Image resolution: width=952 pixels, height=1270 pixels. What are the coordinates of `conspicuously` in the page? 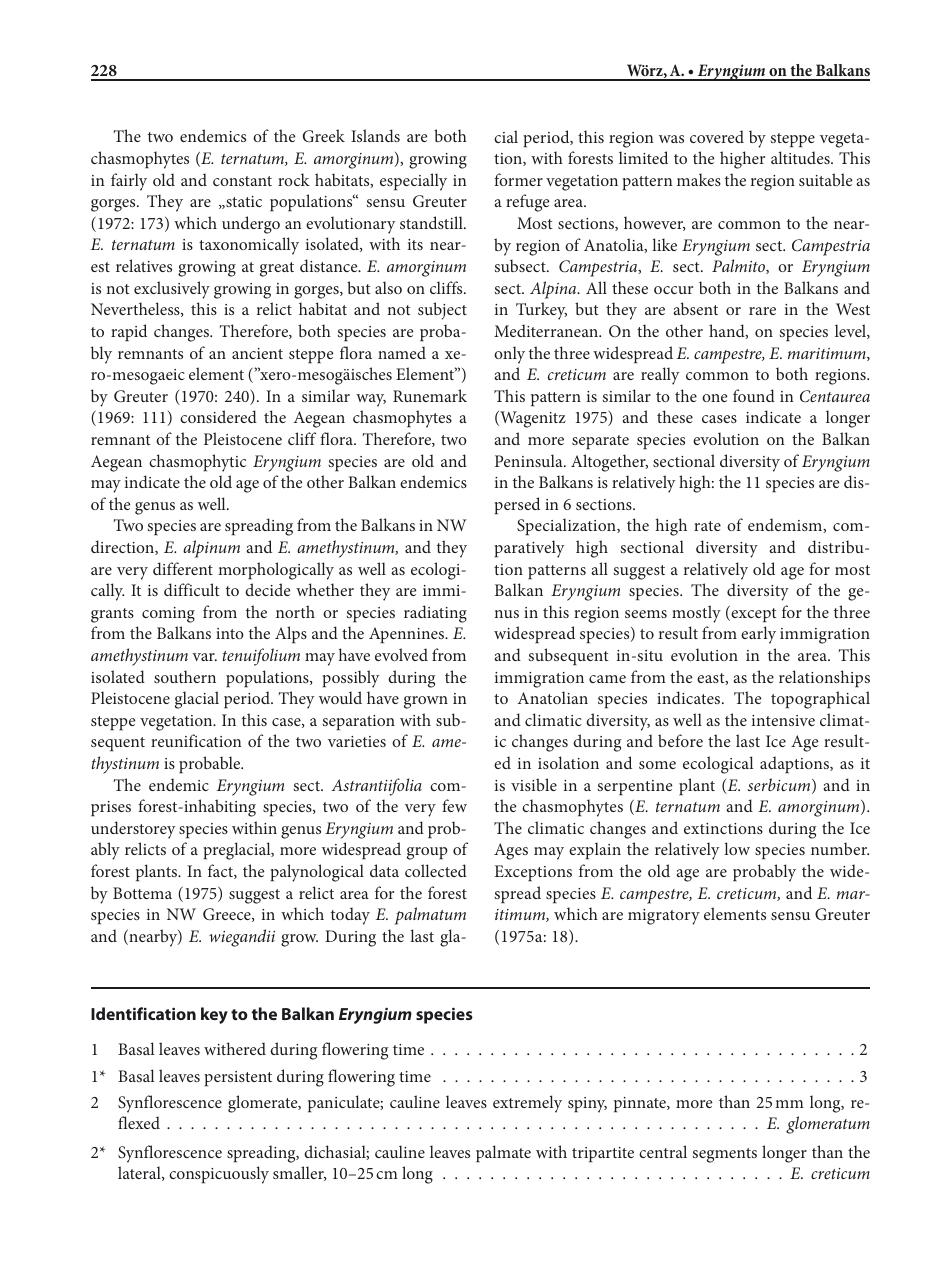 It's located at (219, 1175).
